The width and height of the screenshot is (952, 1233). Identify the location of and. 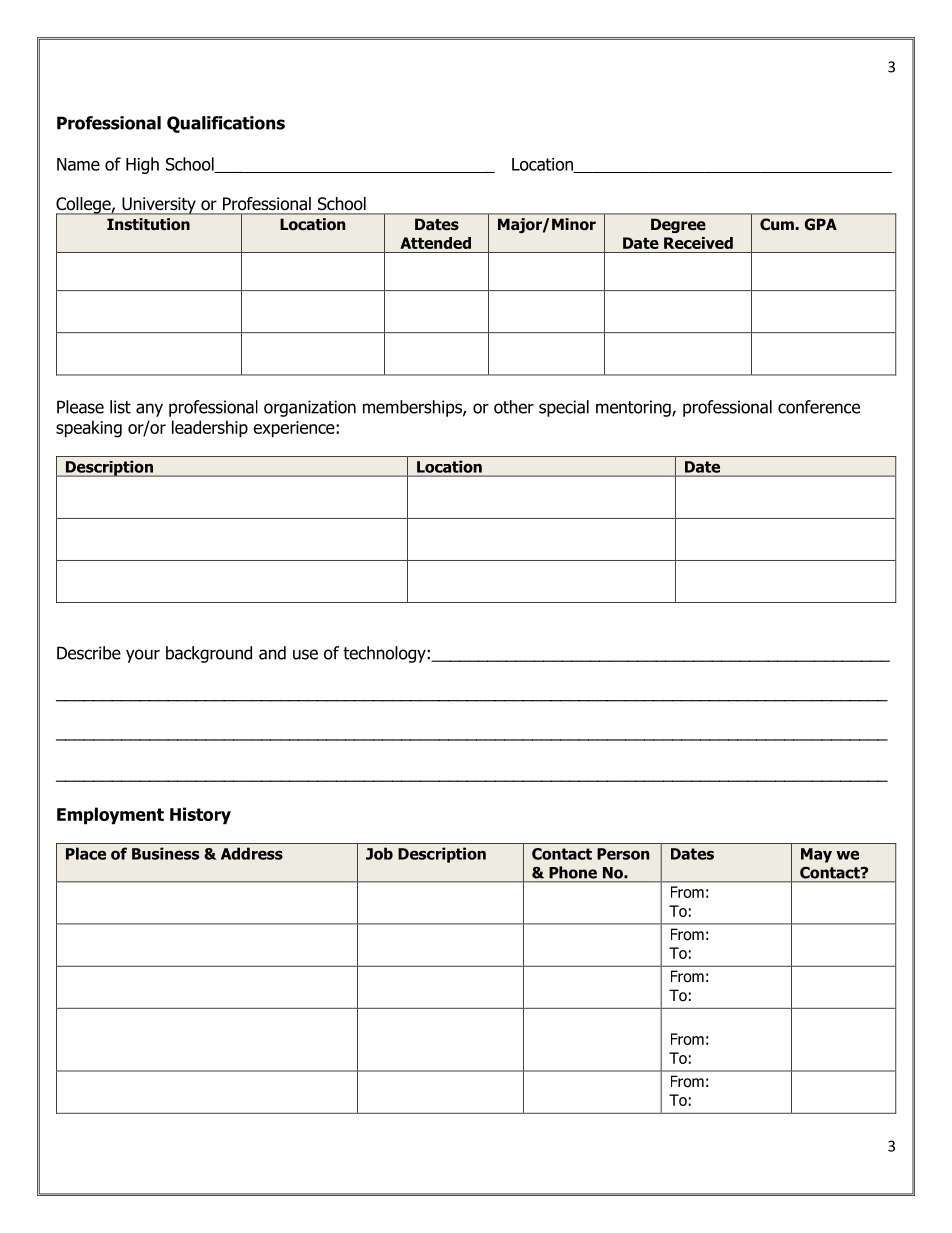
(272, 653).
